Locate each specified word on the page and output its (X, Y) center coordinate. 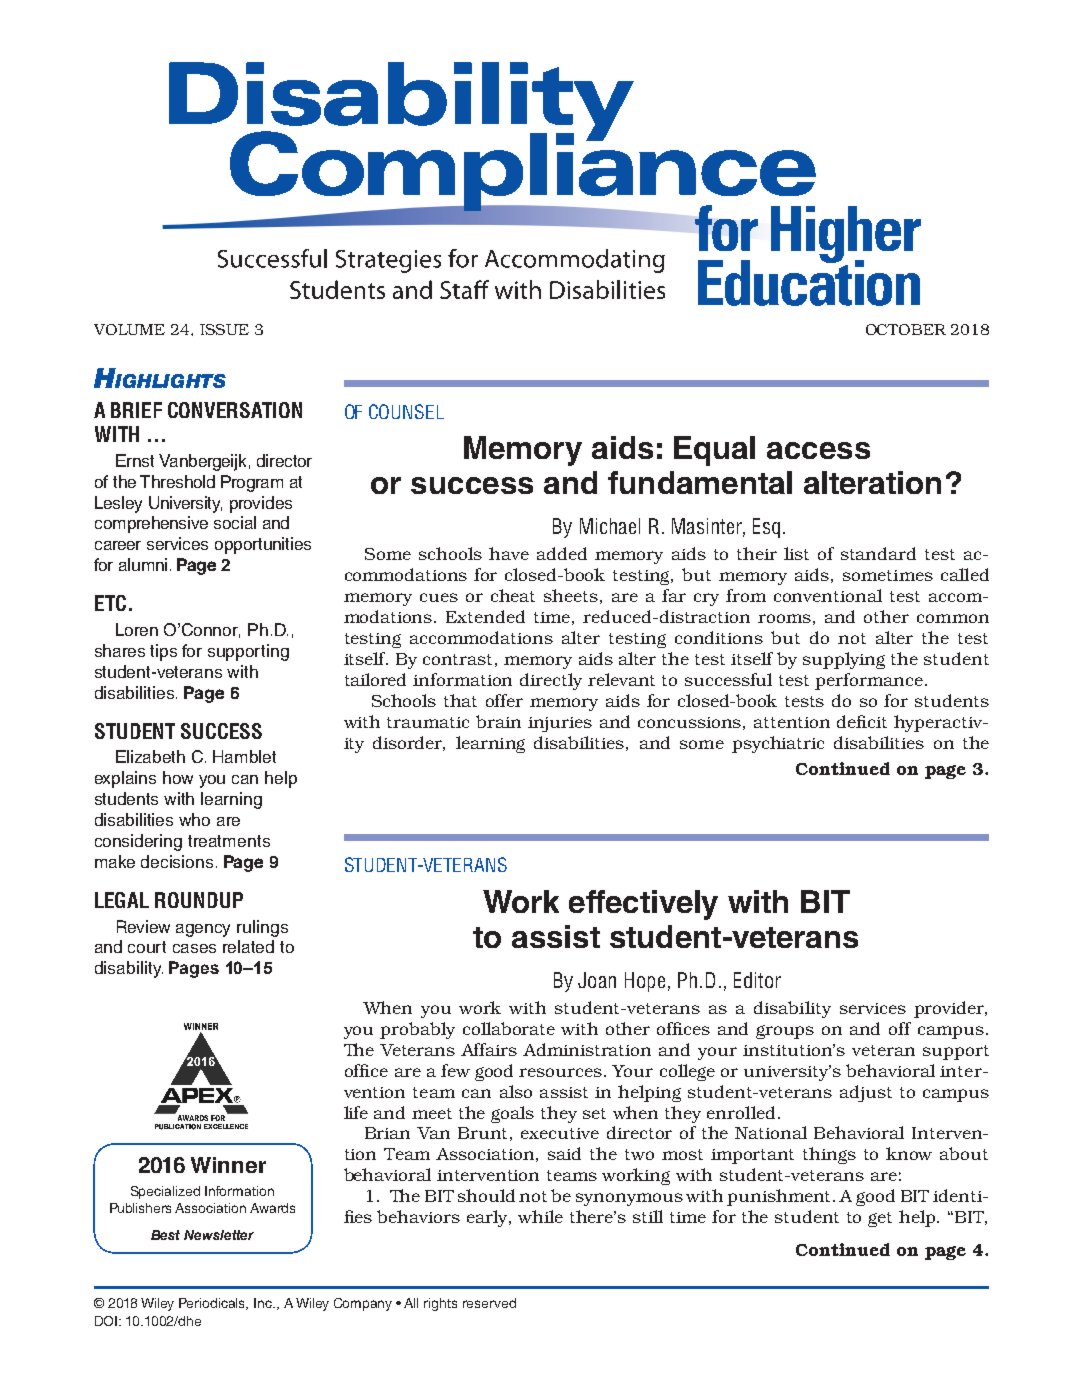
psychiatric (778, 744)
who (194, 819)
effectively (643, 905)
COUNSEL (406, 411)
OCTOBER (906, 329)
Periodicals (213, 1304)
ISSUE (224, 329)
